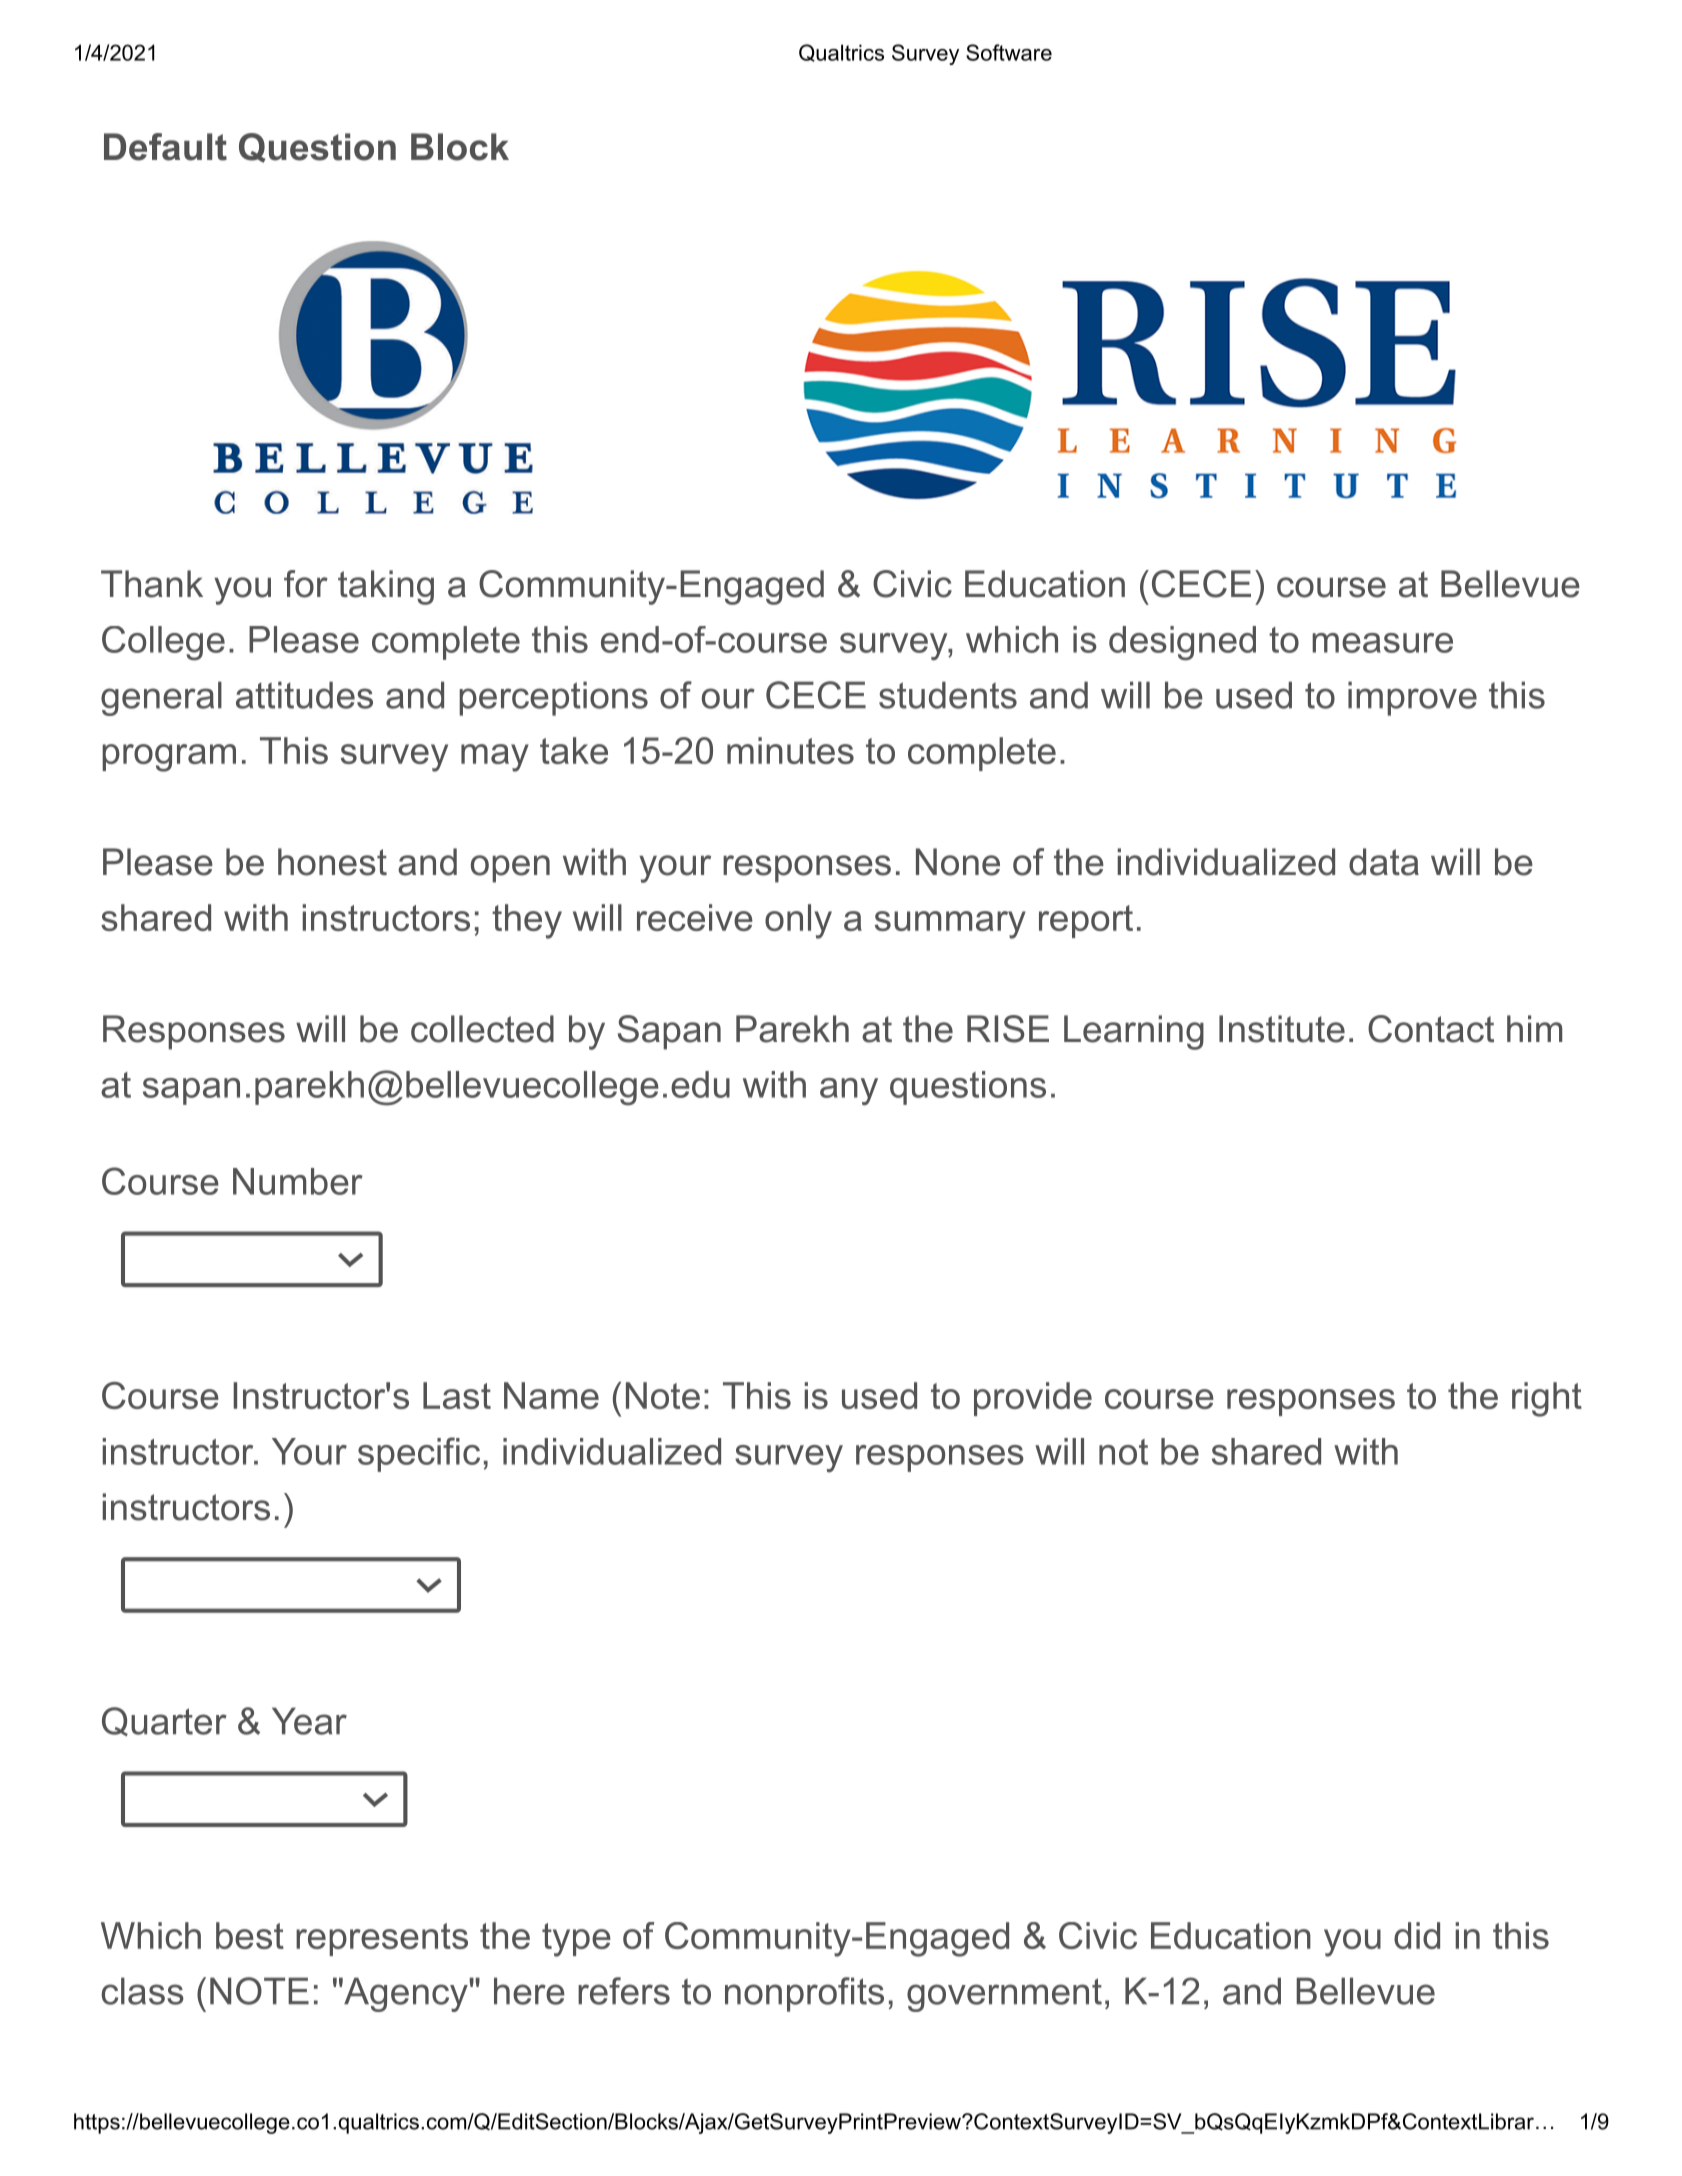 The width and height of the document is (1682, 2176). What do you see at coordinates (948, 695) in the document?
I see `students` at bounding box center [948, 695].
